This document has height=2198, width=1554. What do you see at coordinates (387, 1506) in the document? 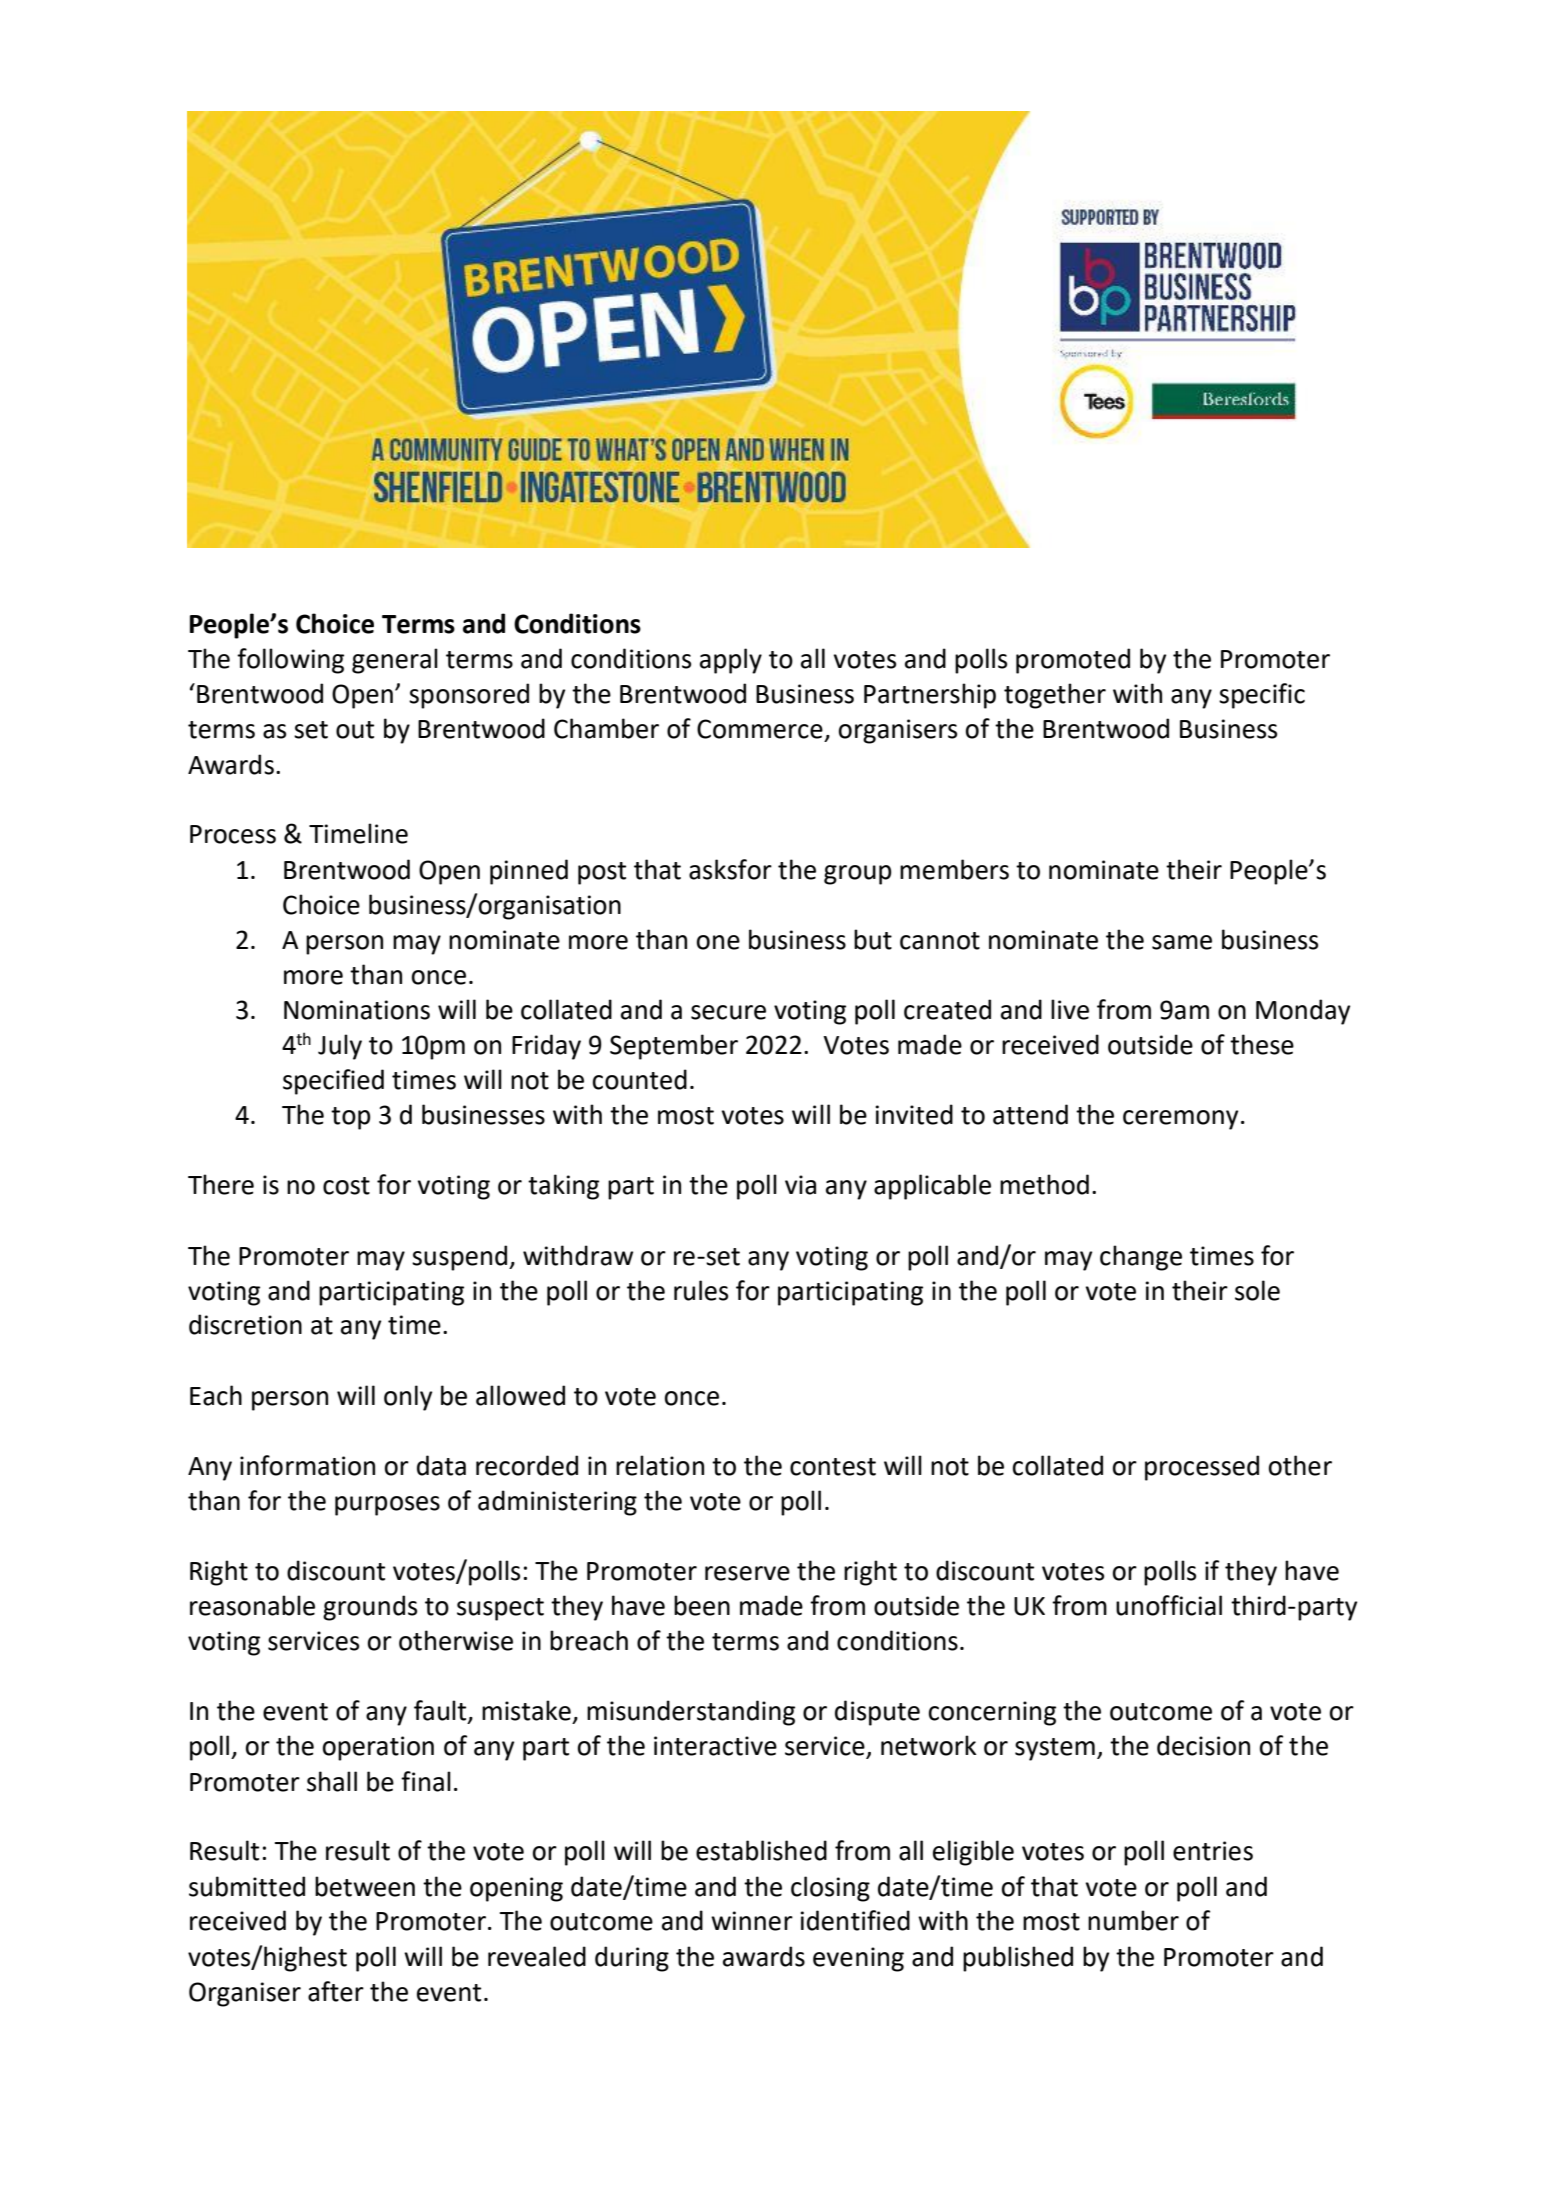
I see `purposes` at bounding box center [387, 1506].
